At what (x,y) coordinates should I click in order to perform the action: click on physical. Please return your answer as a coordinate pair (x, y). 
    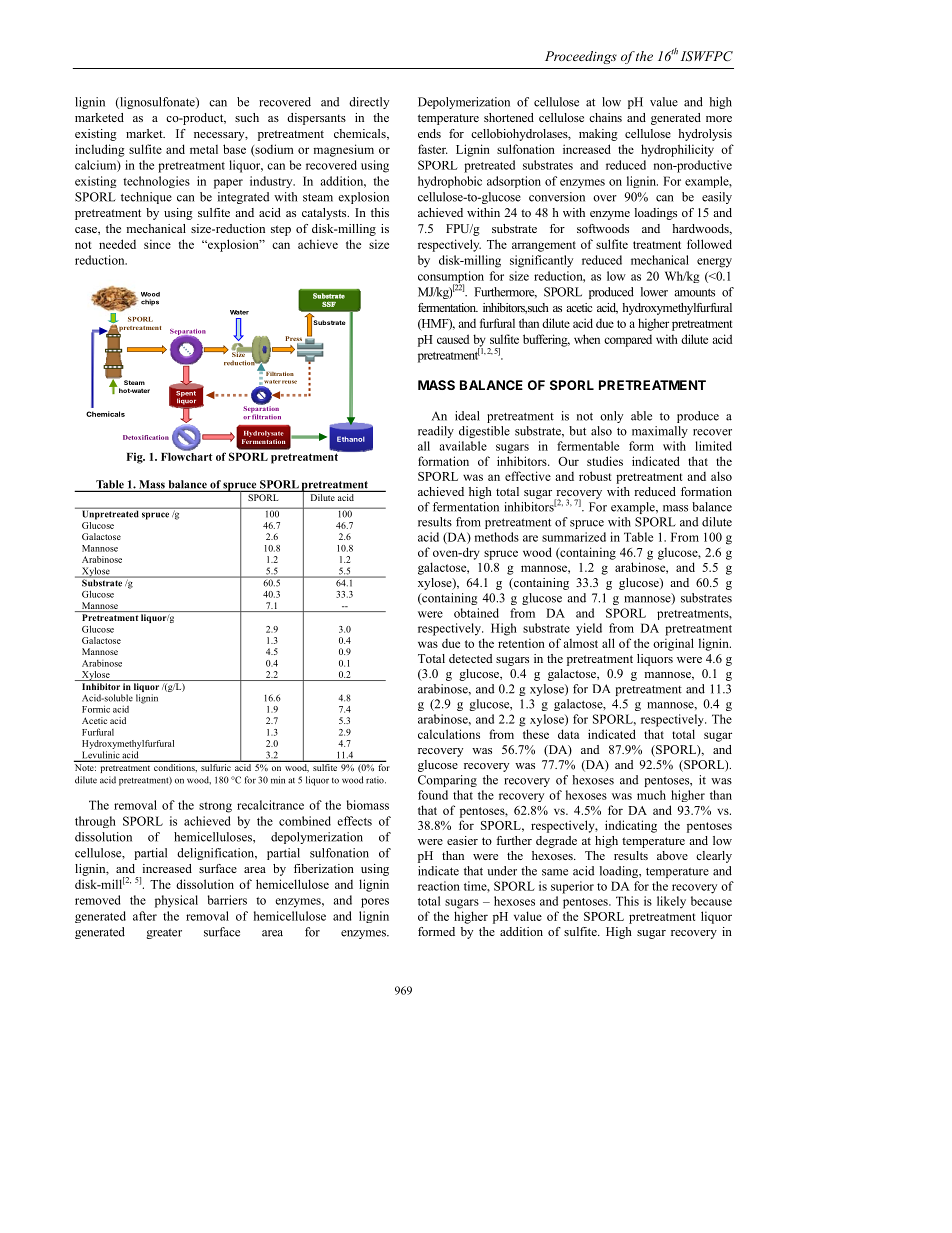
    Looking at the image, I should click on (176, 901).
